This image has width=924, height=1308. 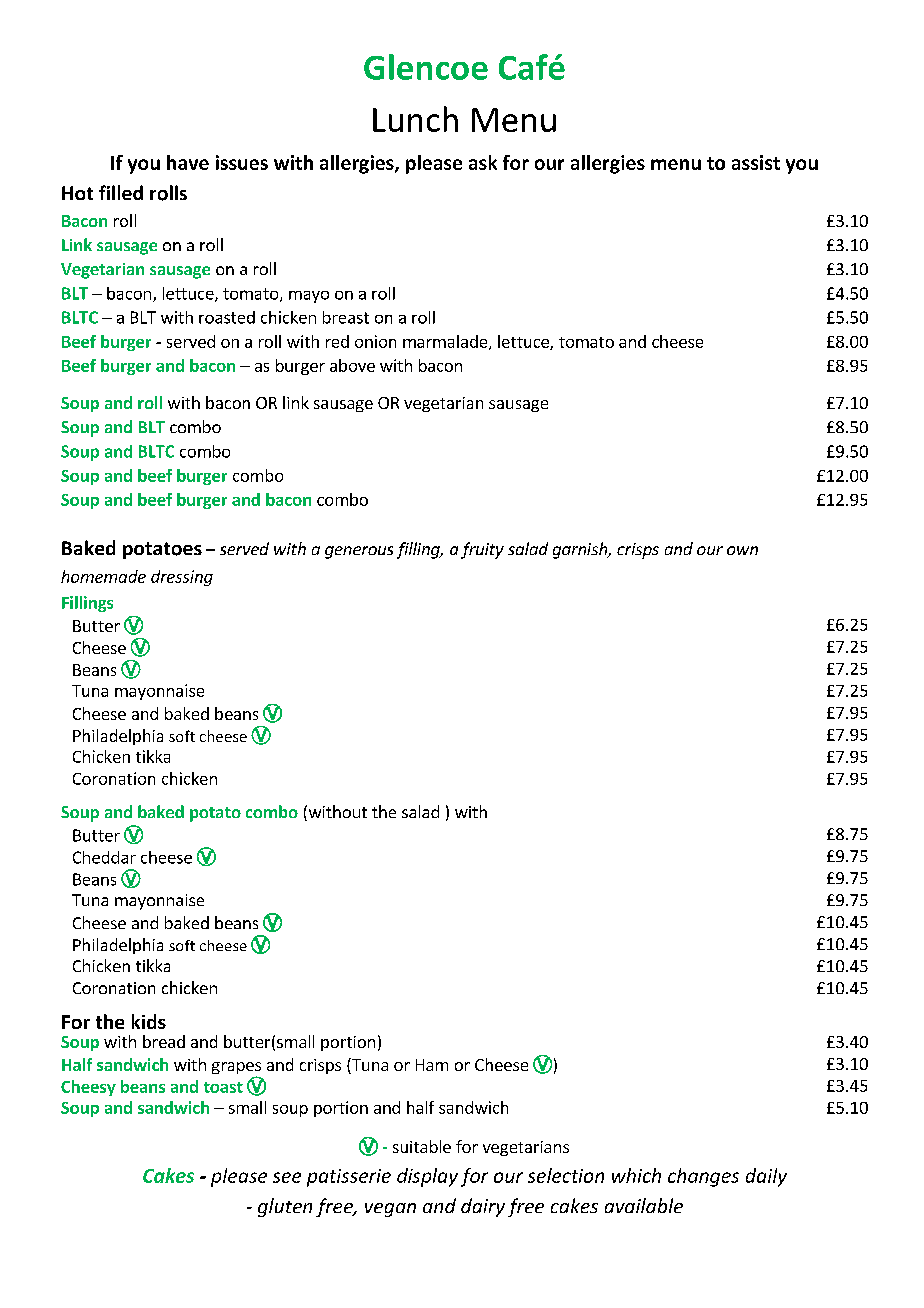 What do you see at coordinates (756, 162) in the image?
I see `assist` at bounding box center [756, 162].
